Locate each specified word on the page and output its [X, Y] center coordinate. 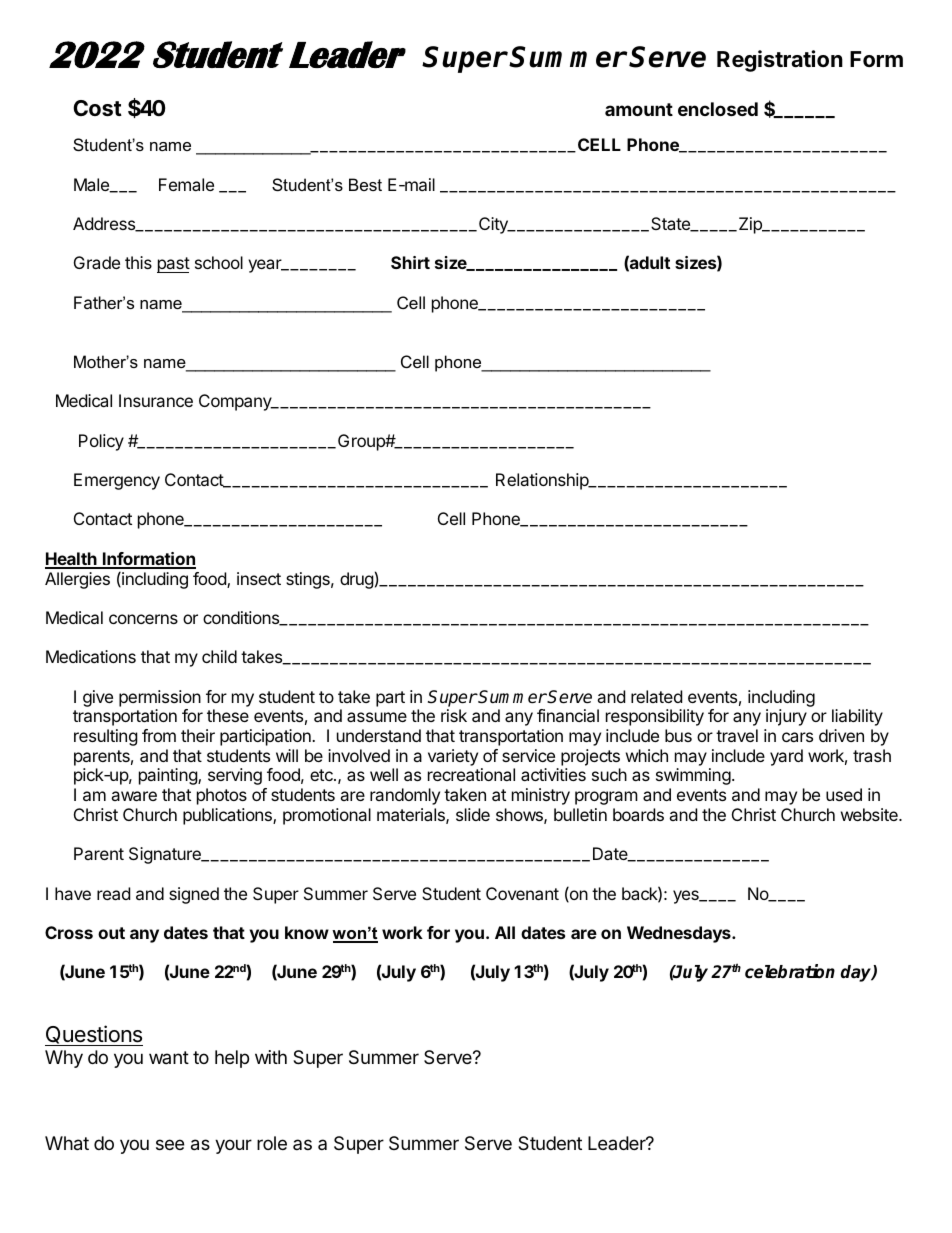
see [170, 1144]
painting [169, 776]
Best [365, 184]
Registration [780, 61]
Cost [97, 108]
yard [786, 757]
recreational [471, 774]
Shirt [410, 262]
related [656, 696]
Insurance [156, 400]
